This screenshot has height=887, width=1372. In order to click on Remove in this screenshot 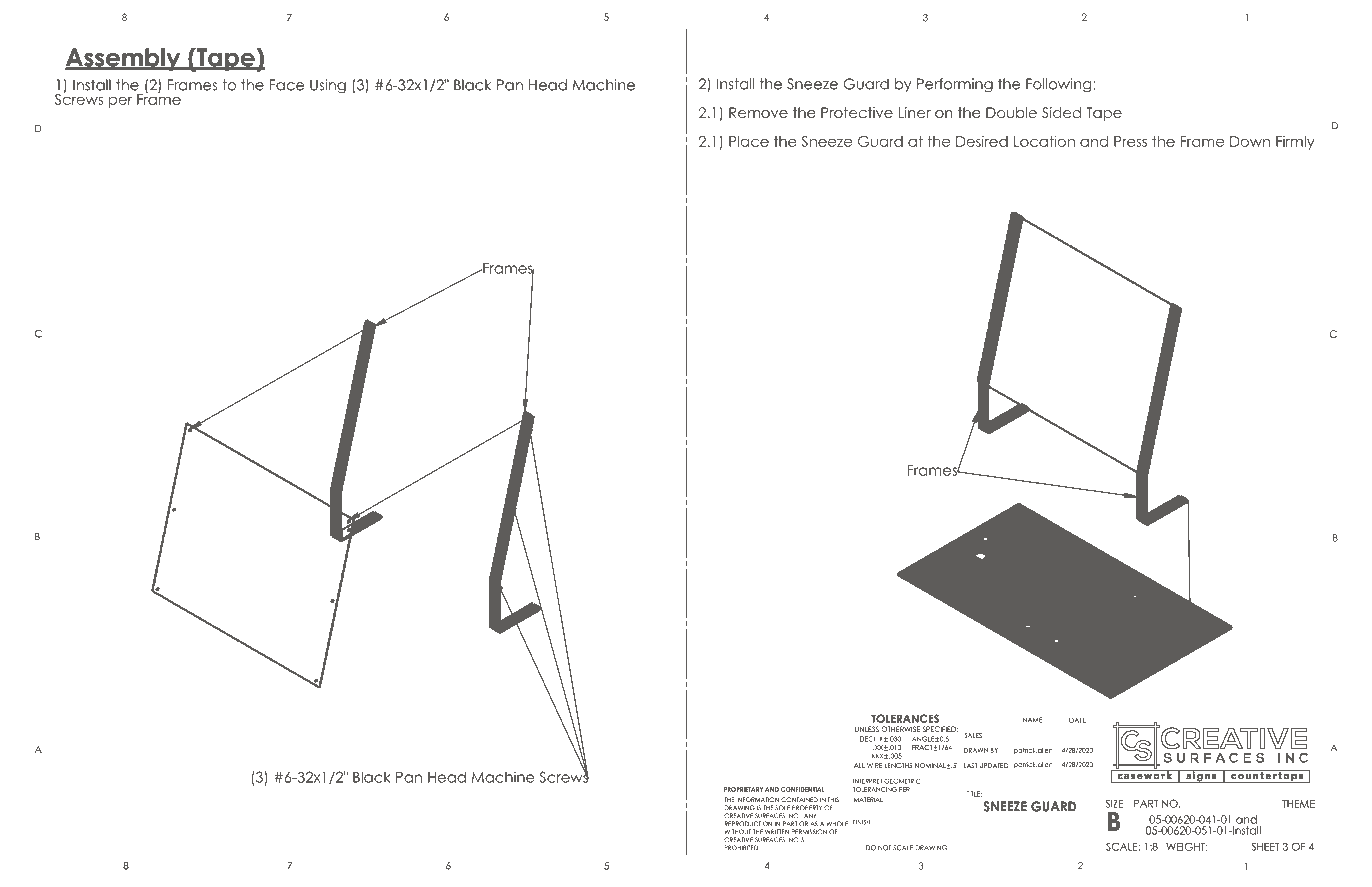, I will do `click(758, 112)`.
